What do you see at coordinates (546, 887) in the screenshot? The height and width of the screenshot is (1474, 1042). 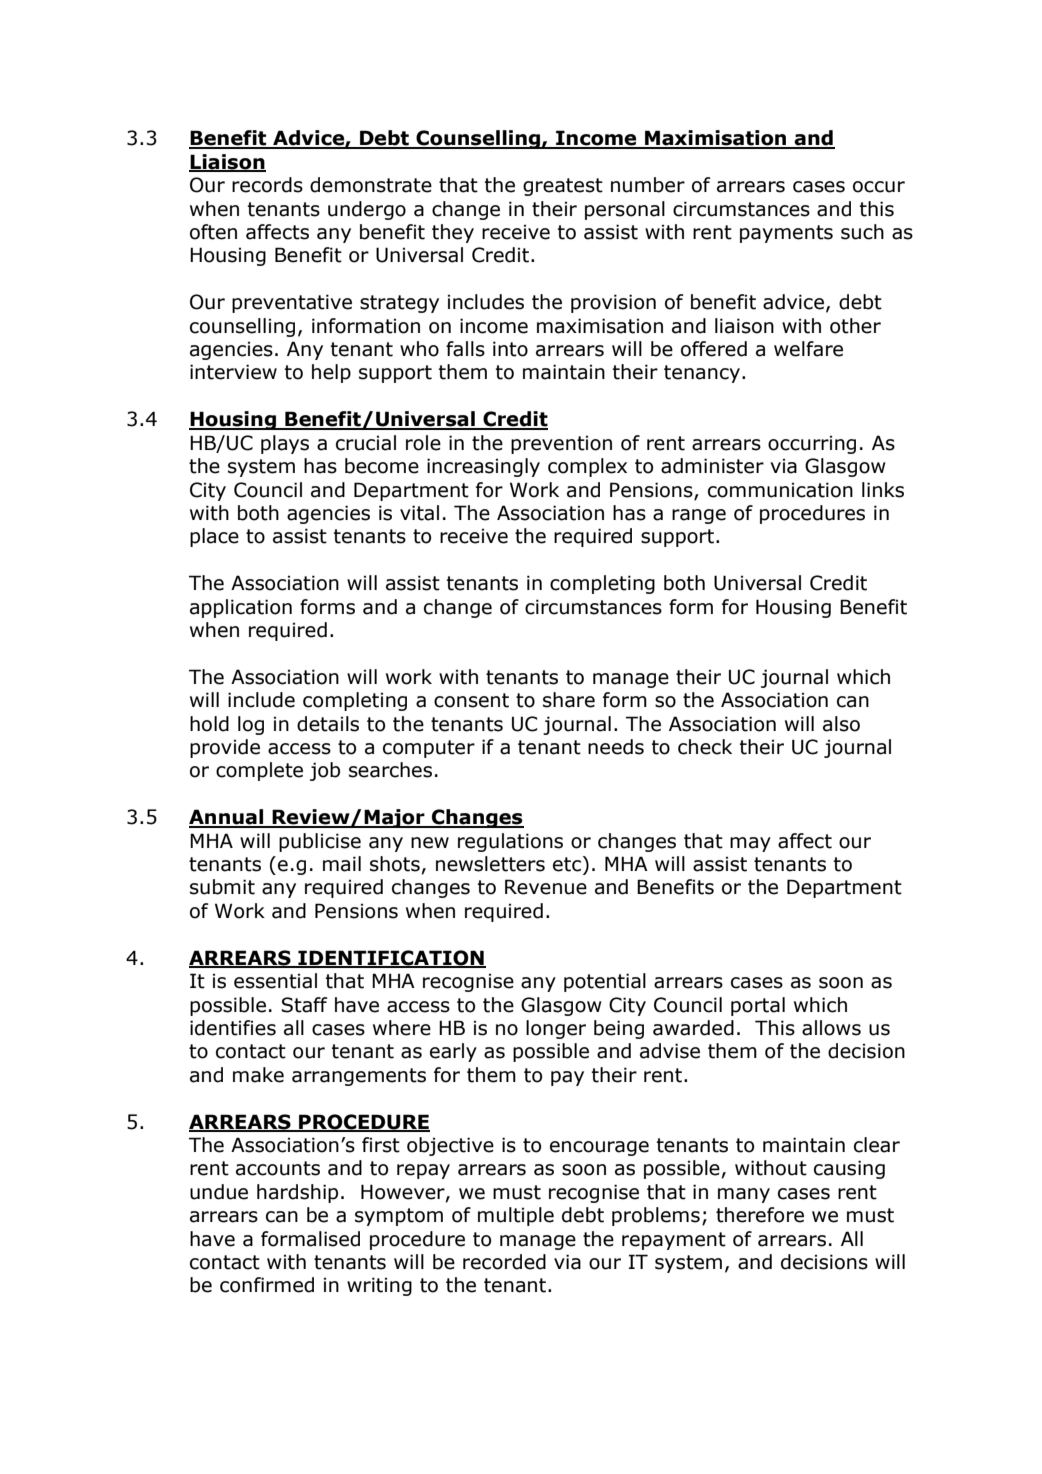 I see `Revenue` at bounding box center [546, 887].
